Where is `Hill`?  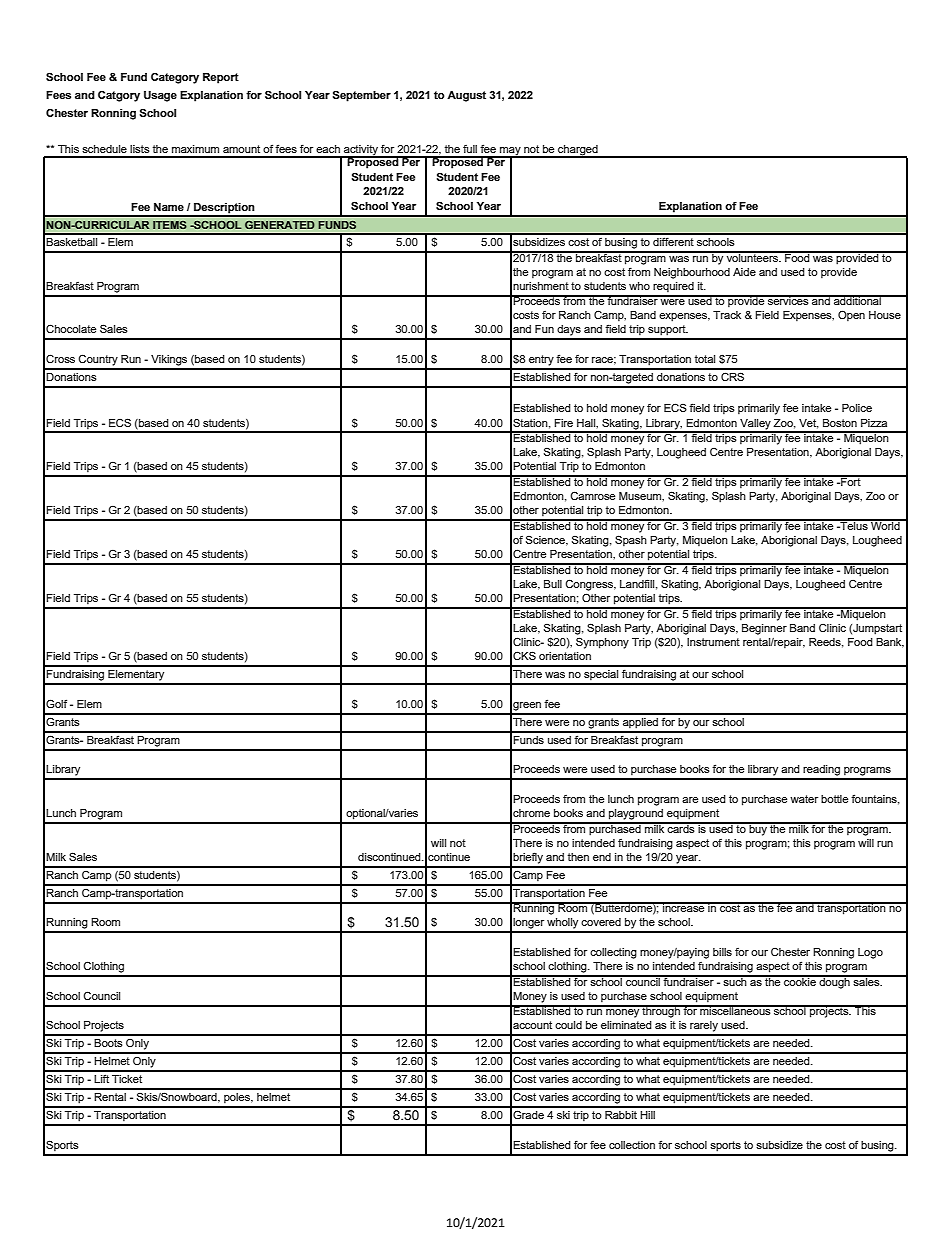 Hill is located at coordinates (647, 1115).
